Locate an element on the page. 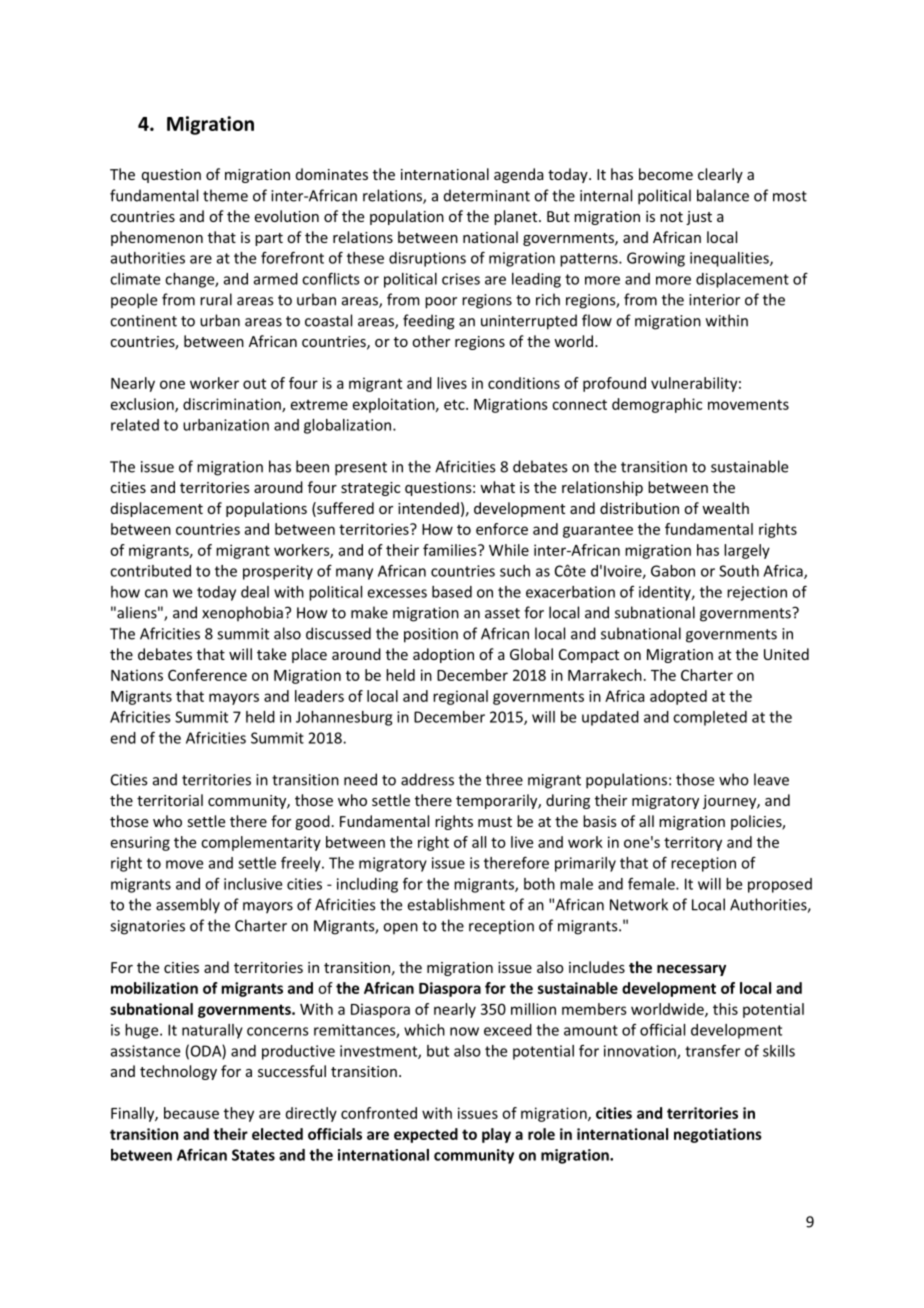 Image resolution: width=924 pixels, height=1308 pixels. Conference is located at coordinates (207, 675).
